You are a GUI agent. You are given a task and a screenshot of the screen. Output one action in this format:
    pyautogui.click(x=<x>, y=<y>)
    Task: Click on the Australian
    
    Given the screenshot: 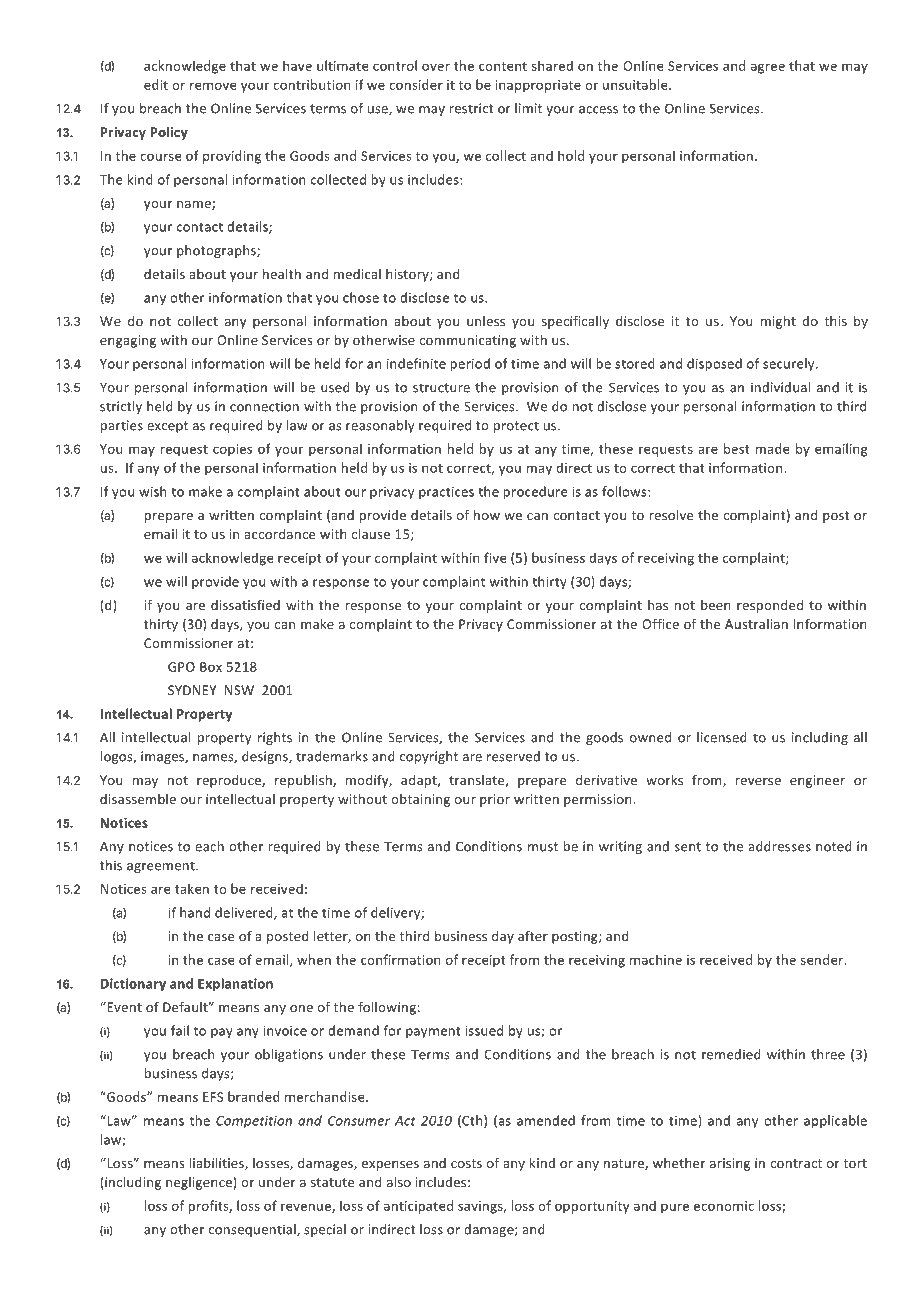 What is the action you would take?
    pyautogui.click(x=756, y=624)
